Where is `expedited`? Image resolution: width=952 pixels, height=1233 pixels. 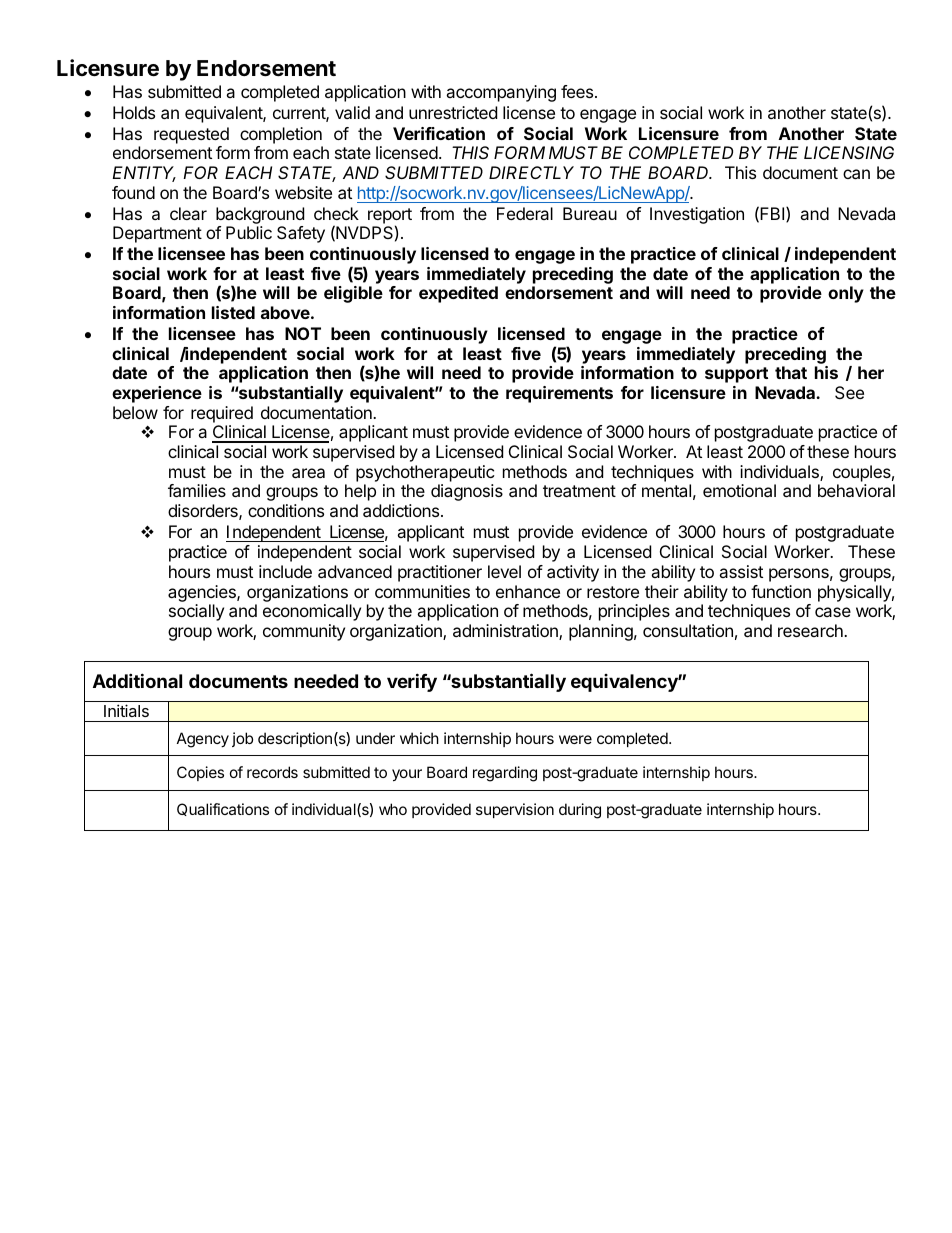
expedited is located at coordinates (458, 294).
